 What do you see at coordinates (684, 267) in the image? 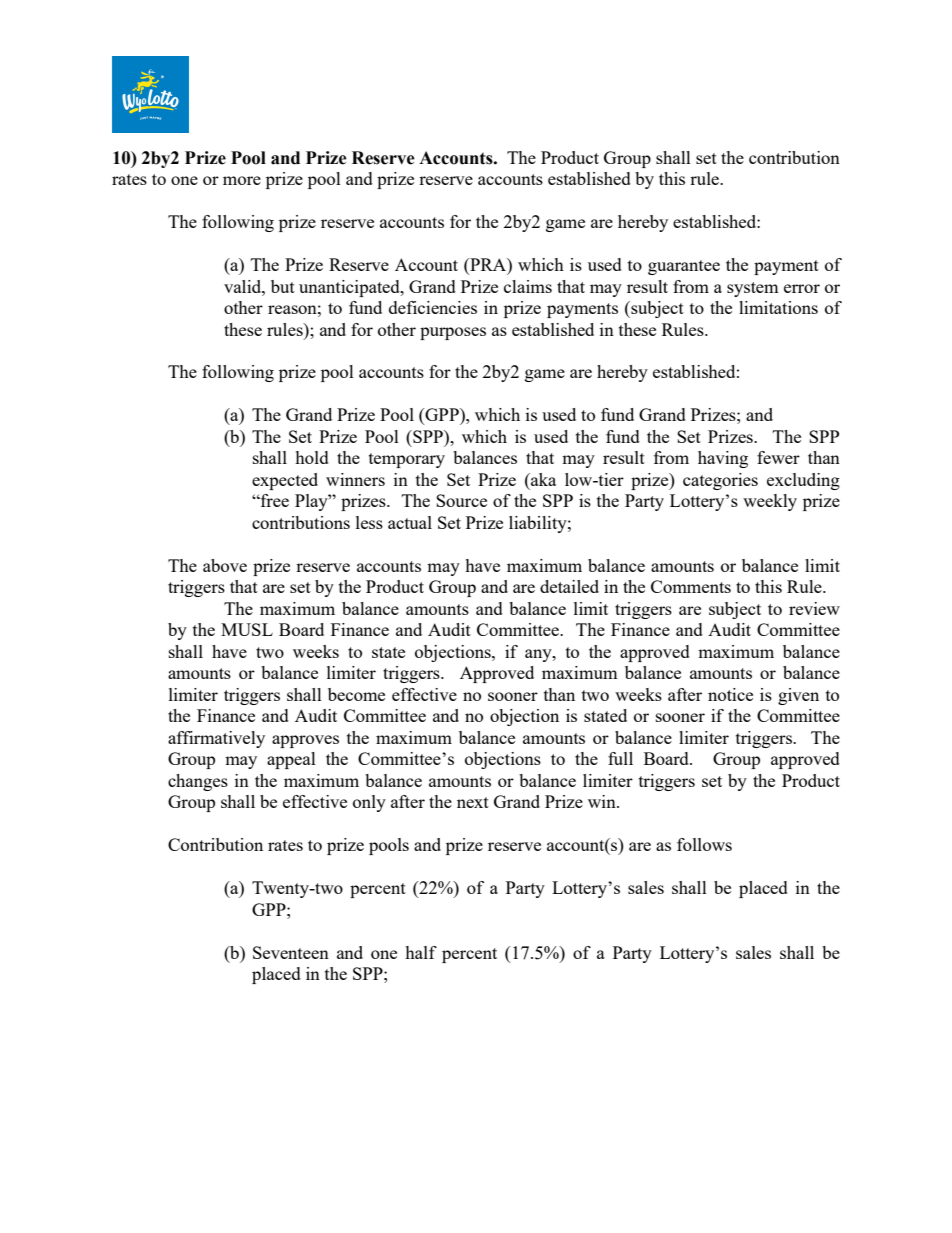
I see `guarantee` at bounding box center [684, 267].
